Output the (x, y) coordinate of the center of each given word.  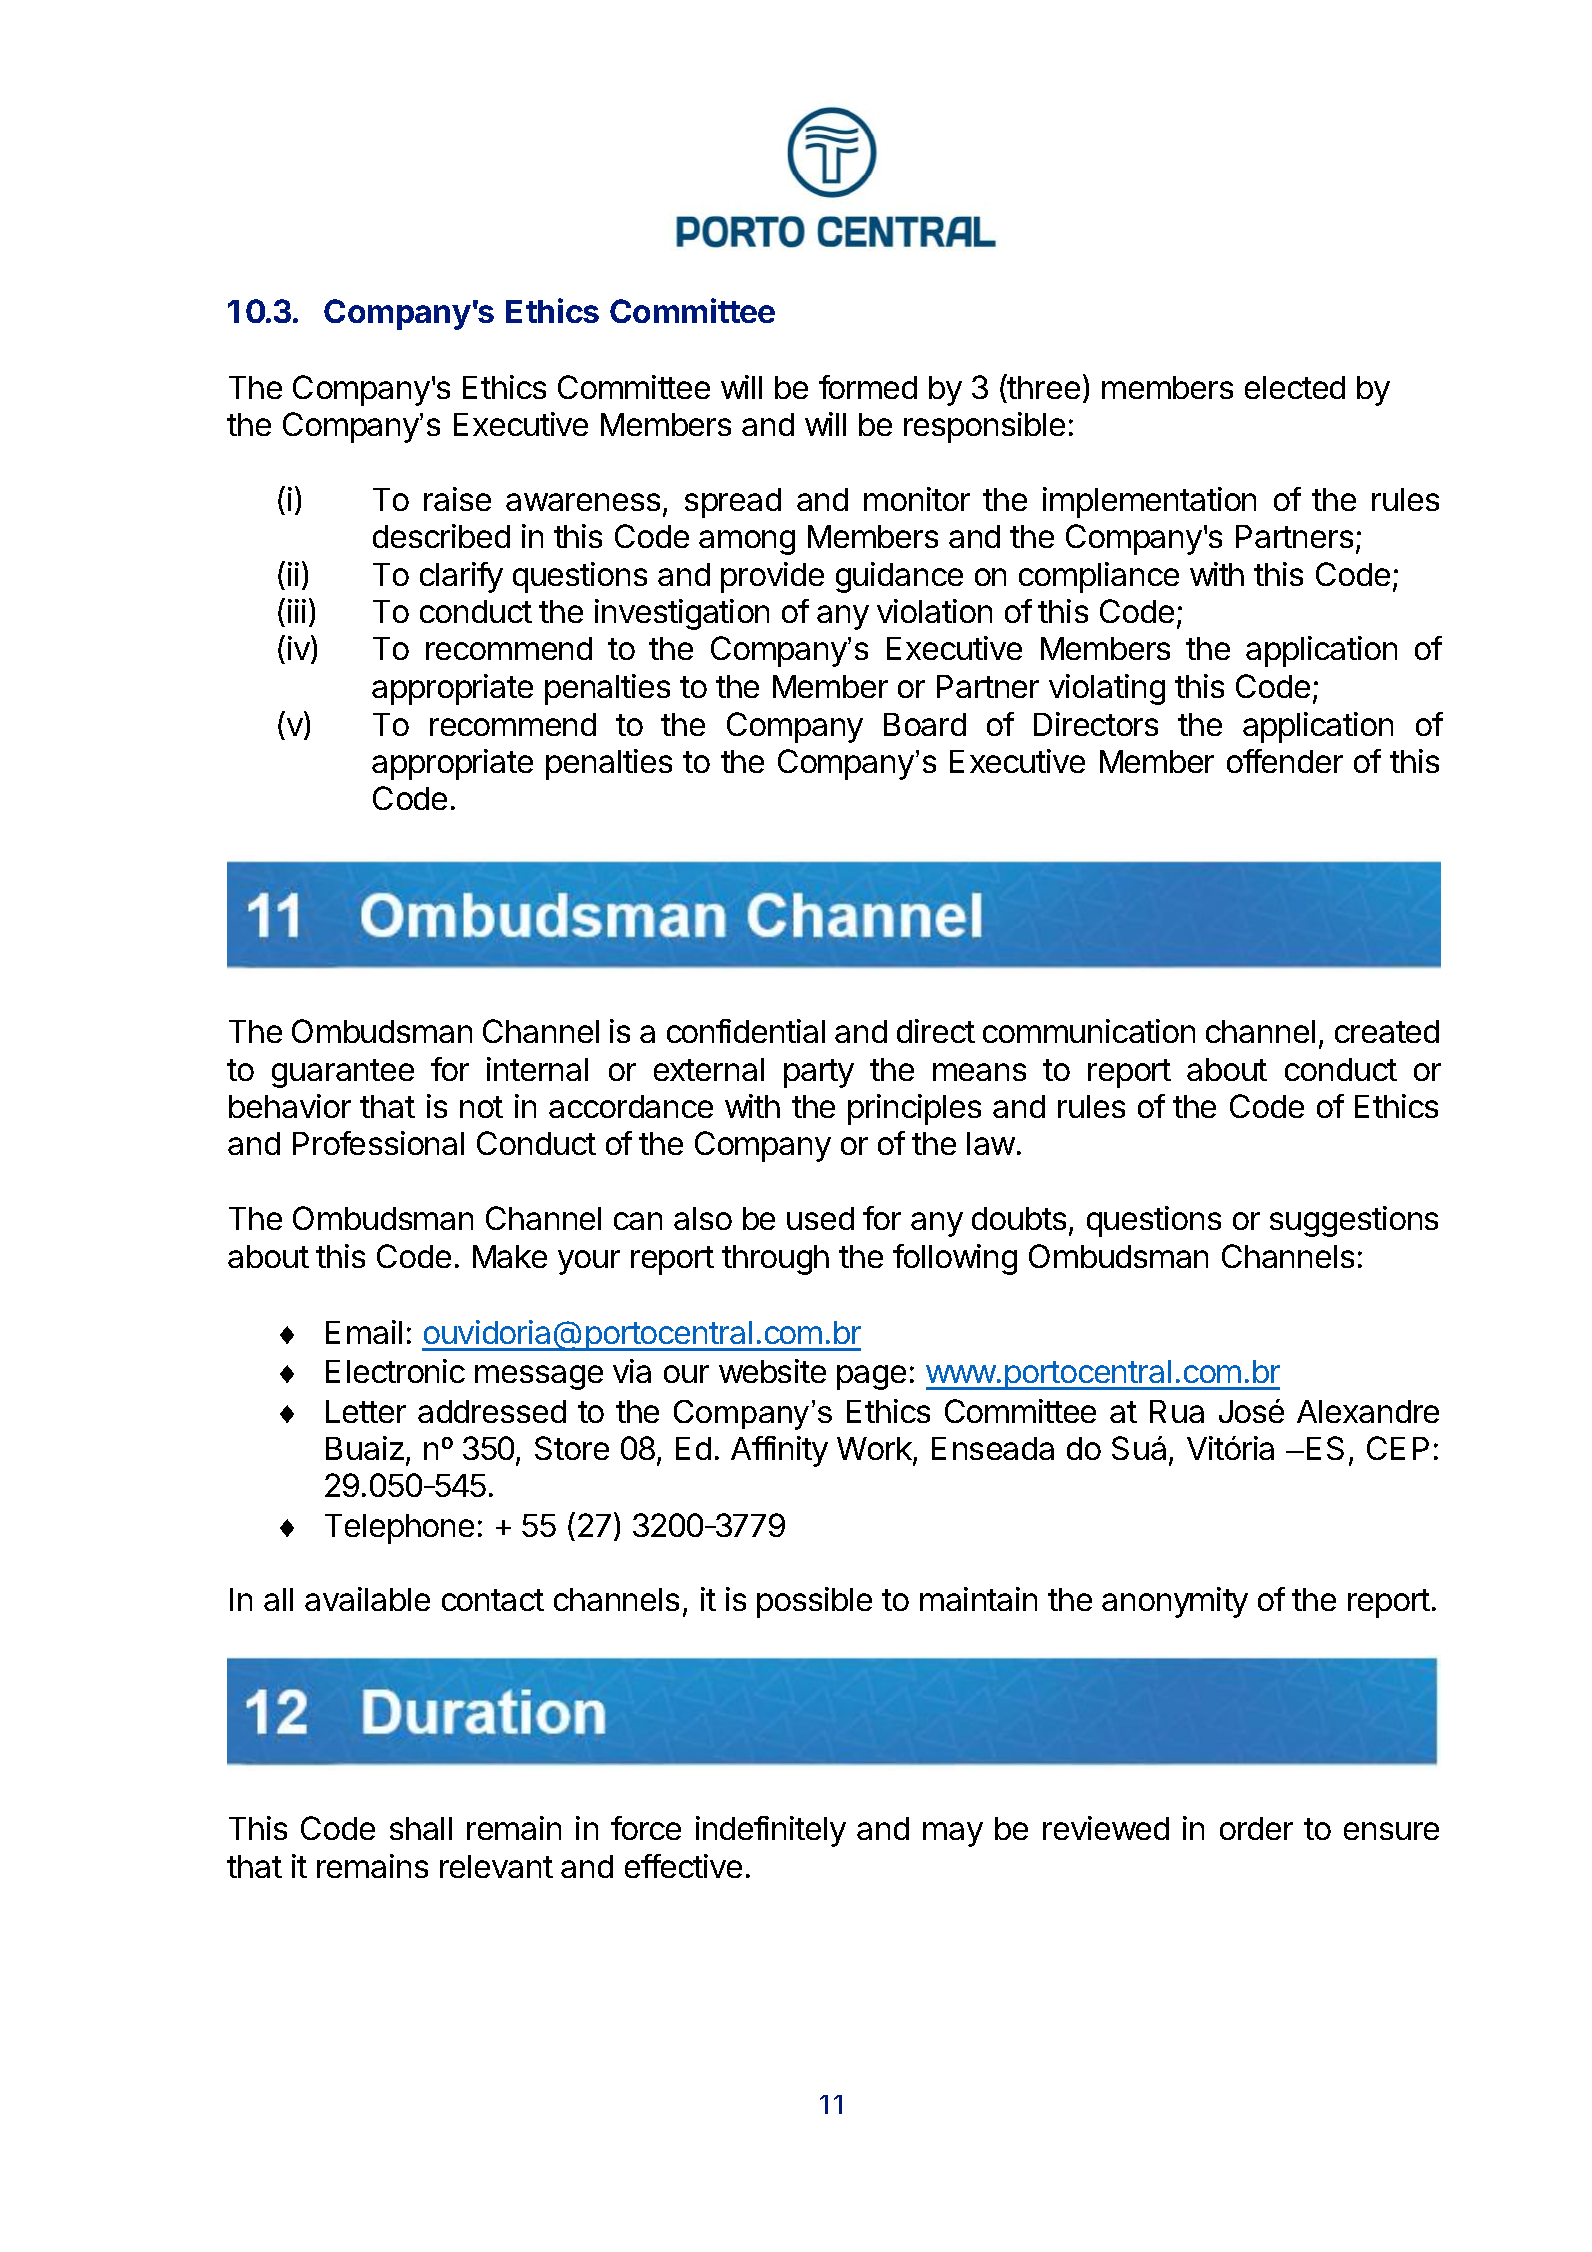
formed (868, 387)
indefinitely (771, 1831)
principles (914, 1109)
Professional (378, 1143)
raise (457, 499)
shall (421, 1828)
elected (1295, 387)
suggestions (1354, 1221)
